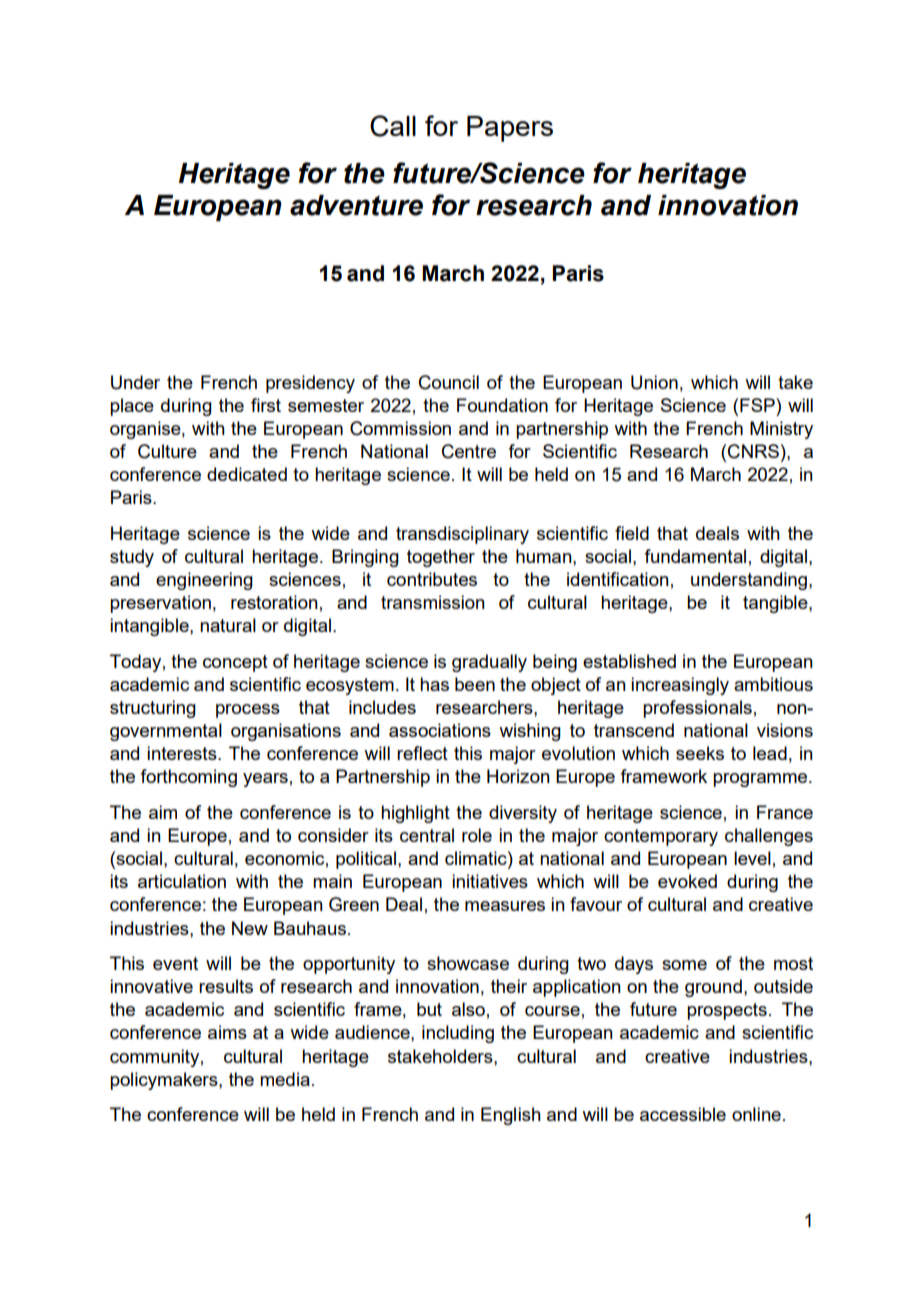 The image size is (924, 1307). What do you see at coordinates (165, 1081) in the image?
I see `policymakers` at bounding box center [165, 1081].
